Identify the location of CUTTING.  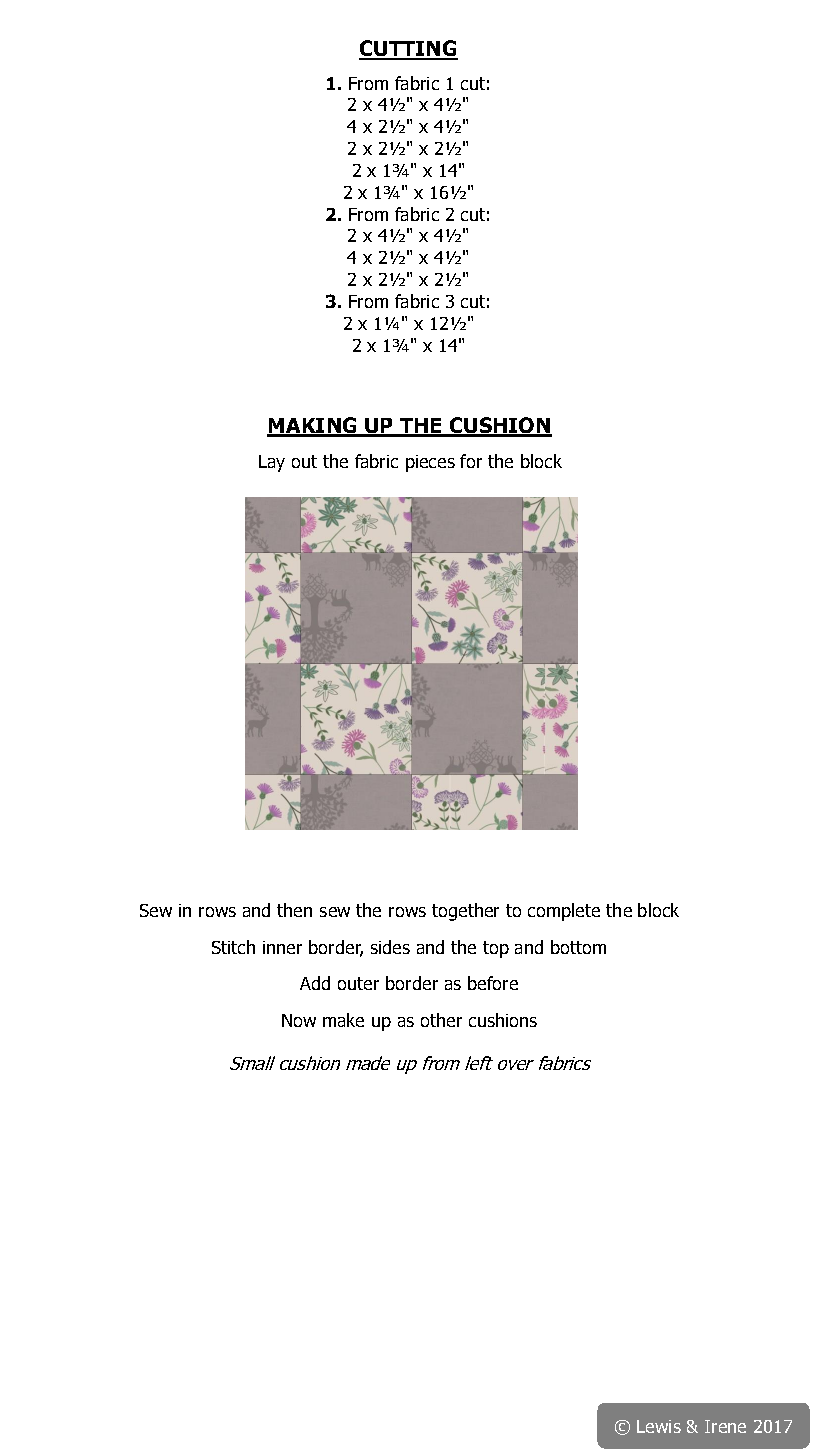
(408, 49).
